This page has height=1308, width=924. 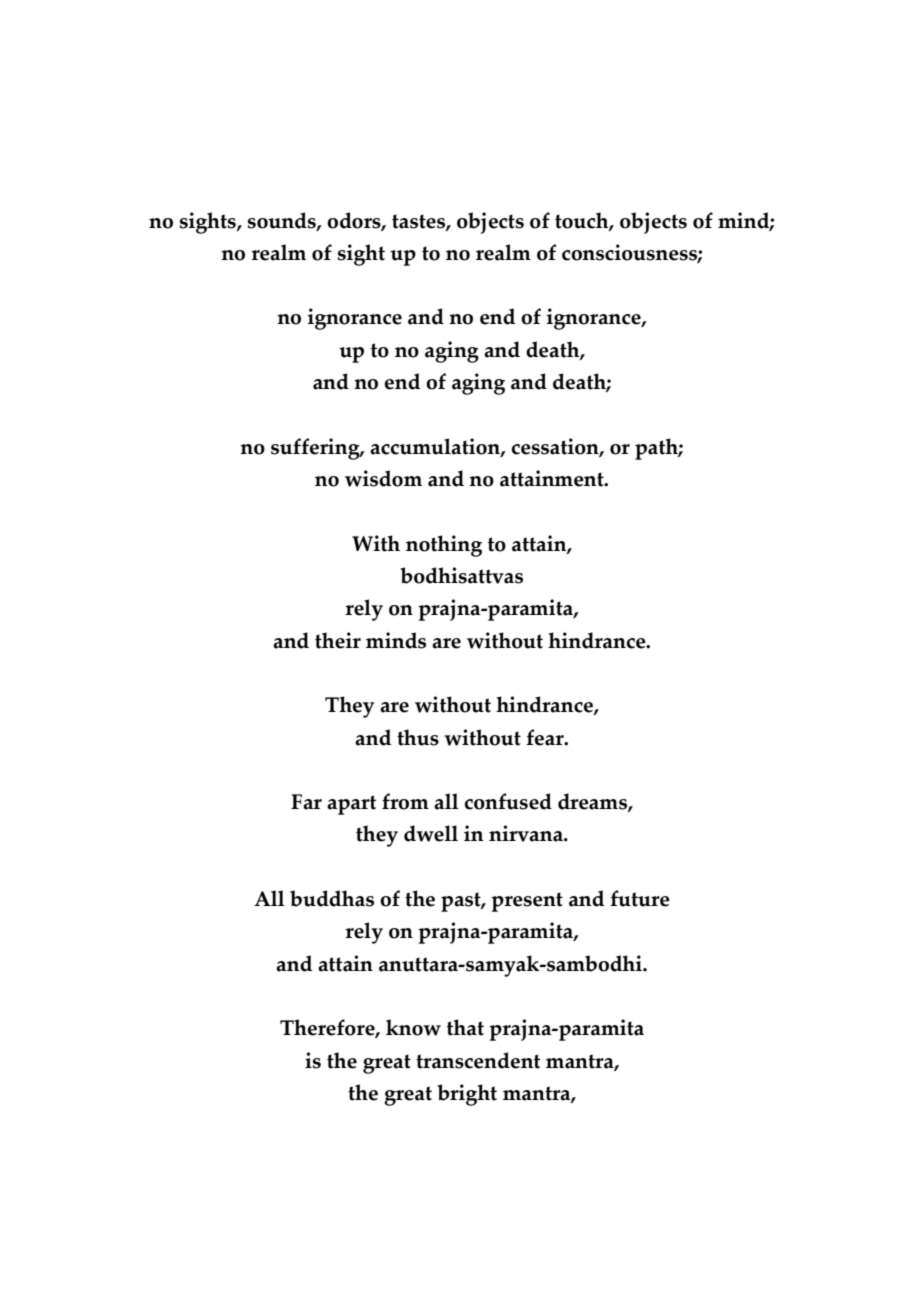 What do you see at coordinates (527, 833) in the page?
I see `nirvana` at bounding box center [527, 833].
